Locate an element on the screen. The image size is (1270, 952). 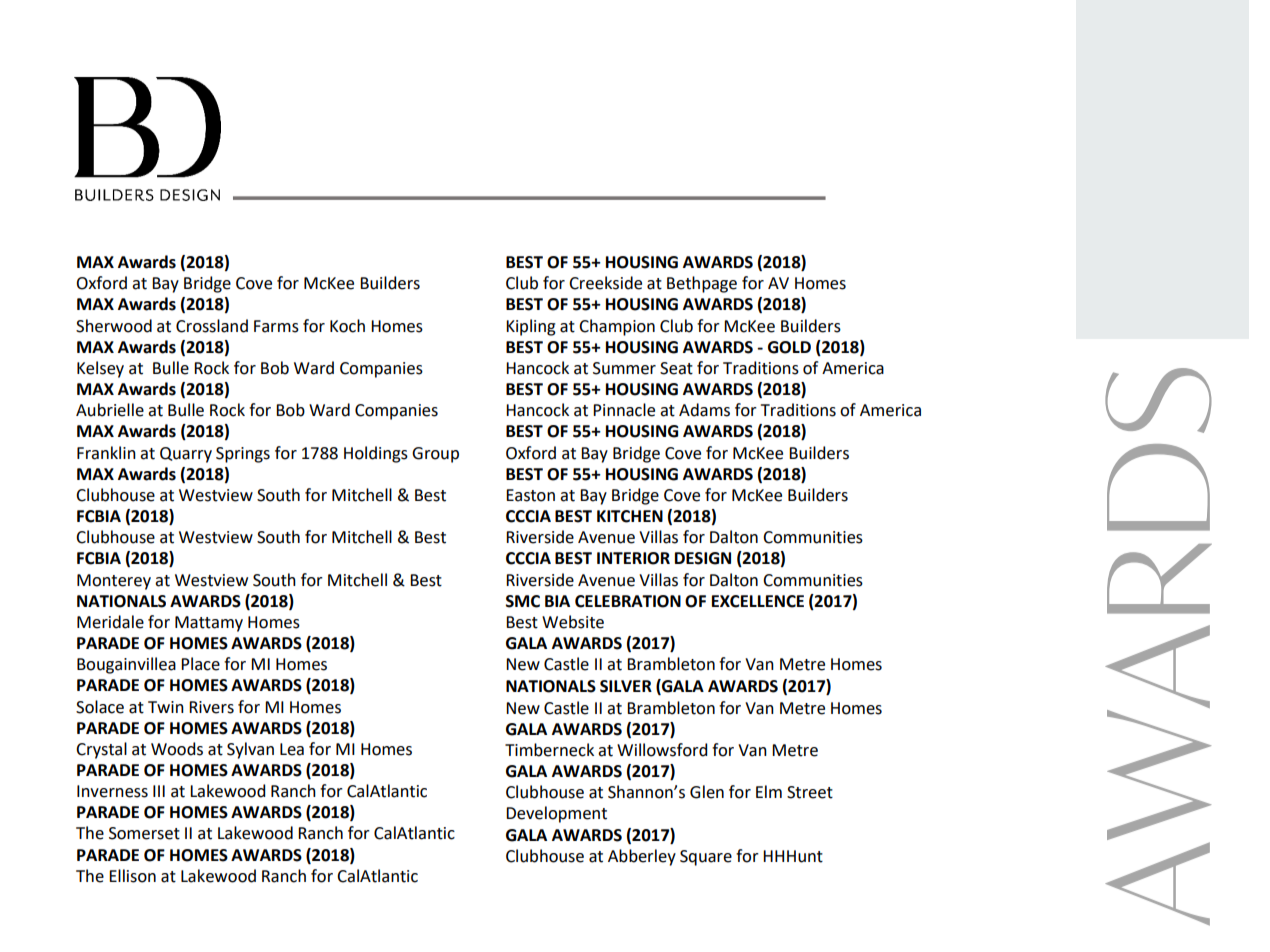
SMC is located at coordinates (523, 601).
